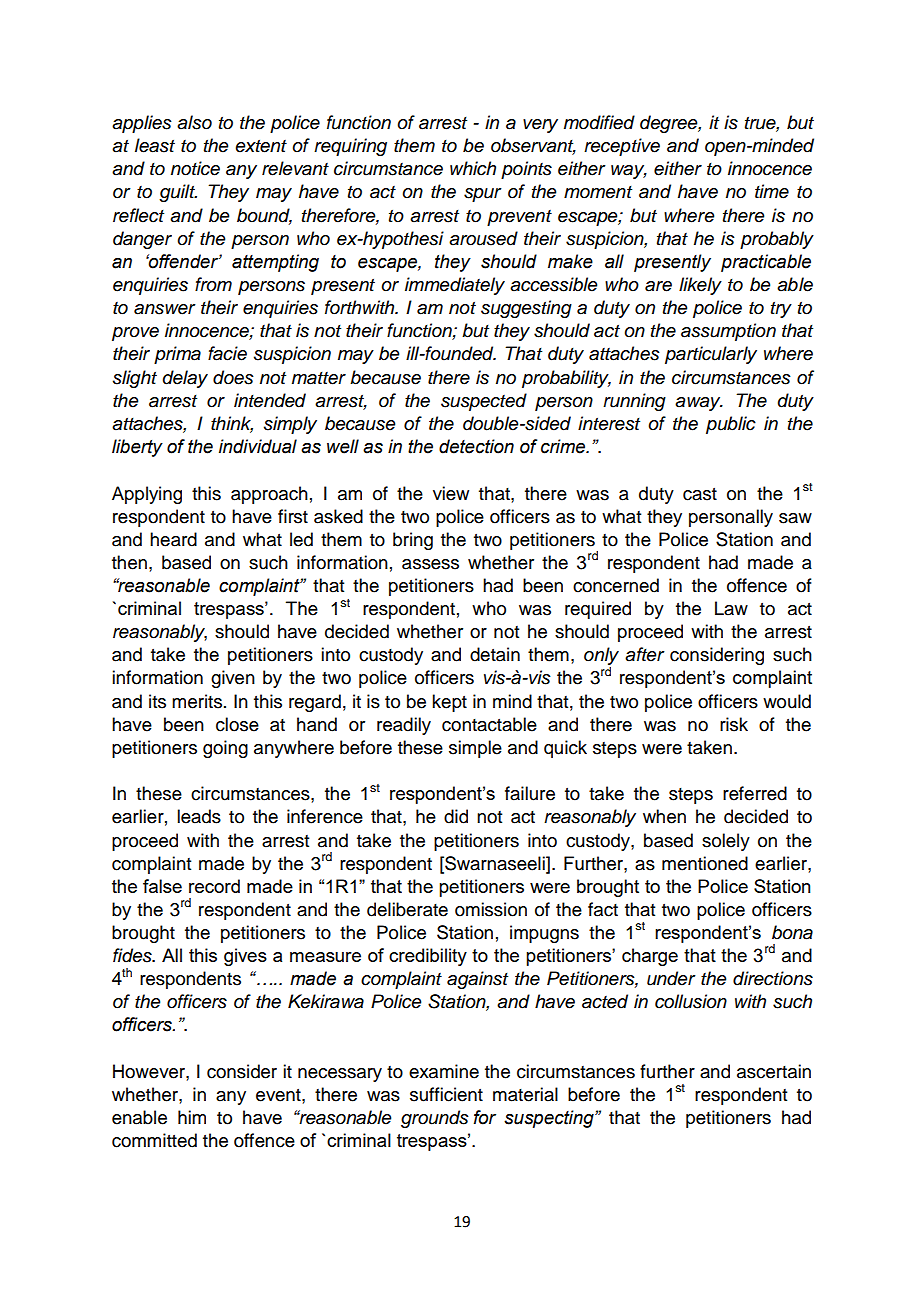 The width and height of the screenshot is (924, 1308). What do you see at coordinates (731, 608) in the screenshot?
I see `Law` at bounding box center [731, 608].
